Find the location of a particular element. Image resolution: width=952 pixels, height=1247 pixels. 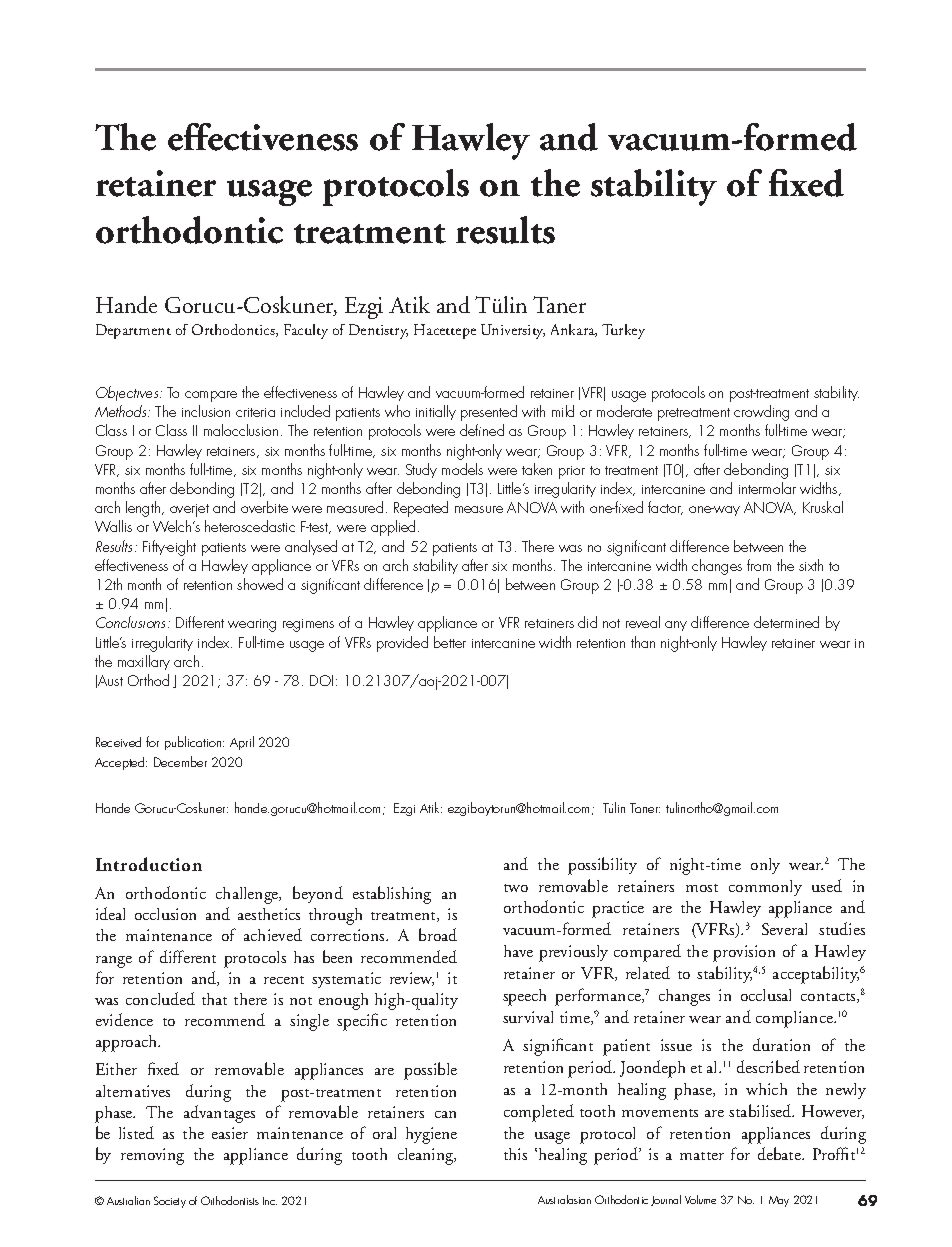

two is located at coordinates (516, 888).
